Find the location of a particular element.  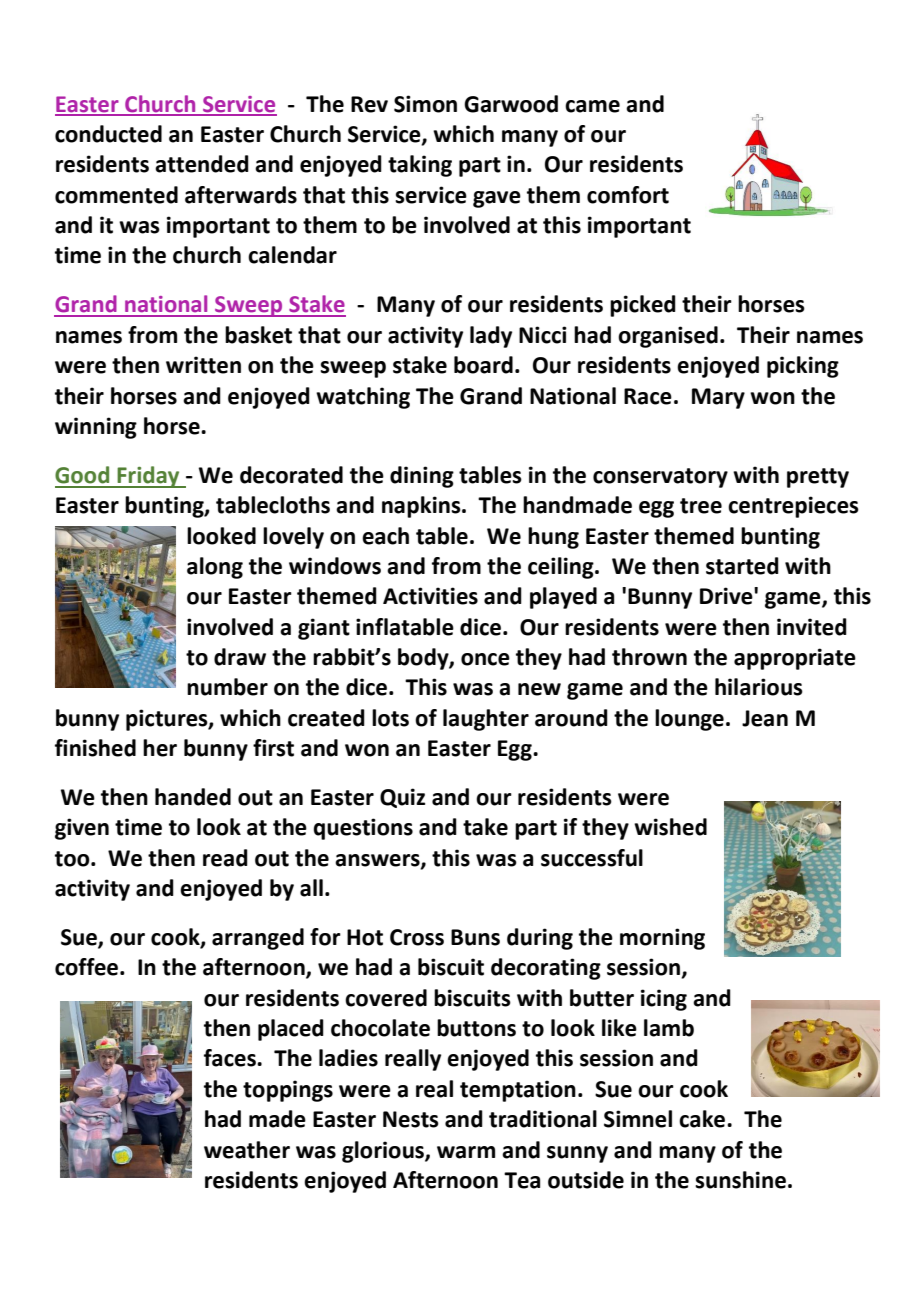

handed is located at coordinates (193, 797).
